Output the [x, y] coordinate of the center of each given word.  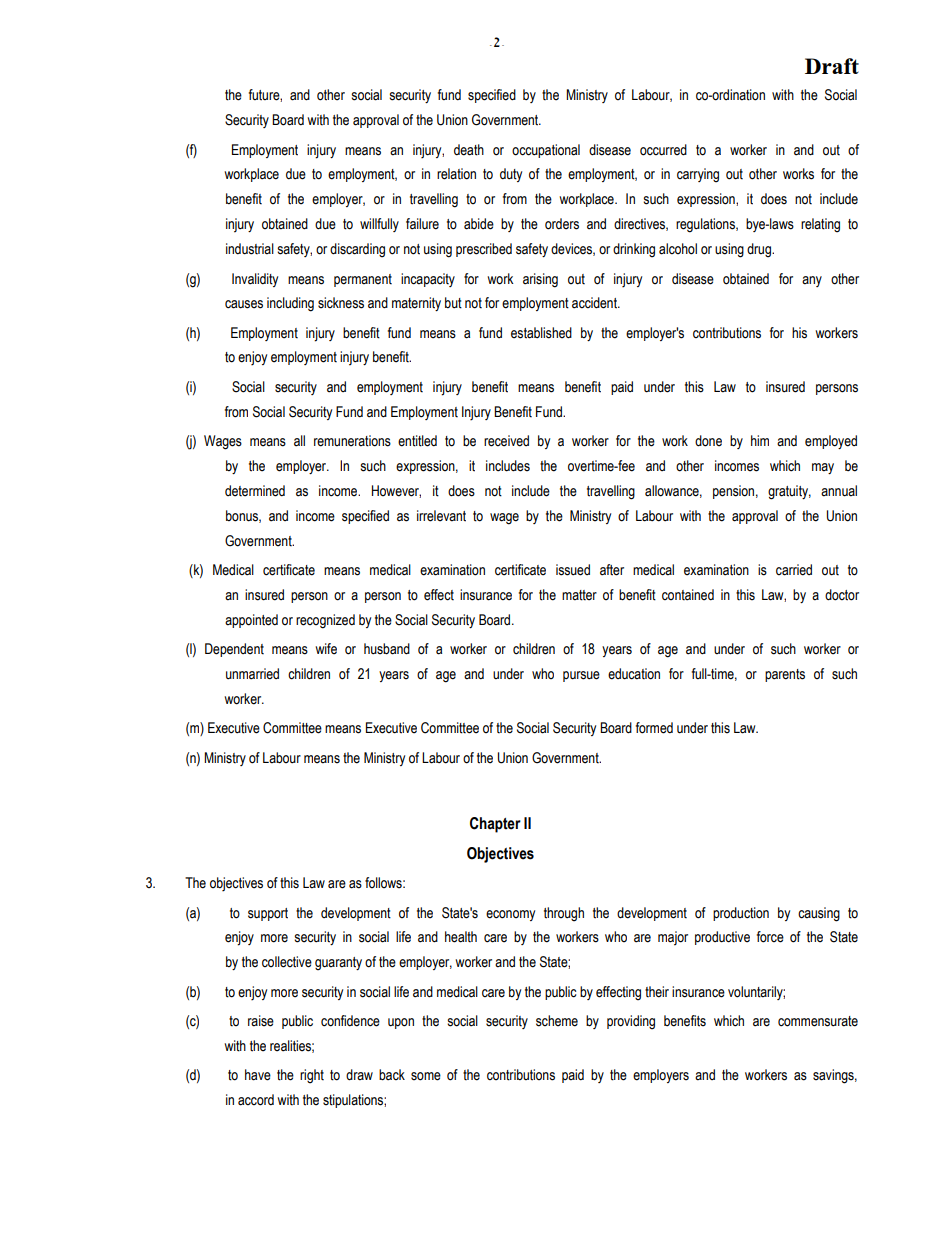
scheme [557, 1021]
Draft [832, 66]
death [469, 150]
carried [794, 570]
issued [573, 570]
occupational [546, 151]
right [312, 1076]
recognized [325, 621]
